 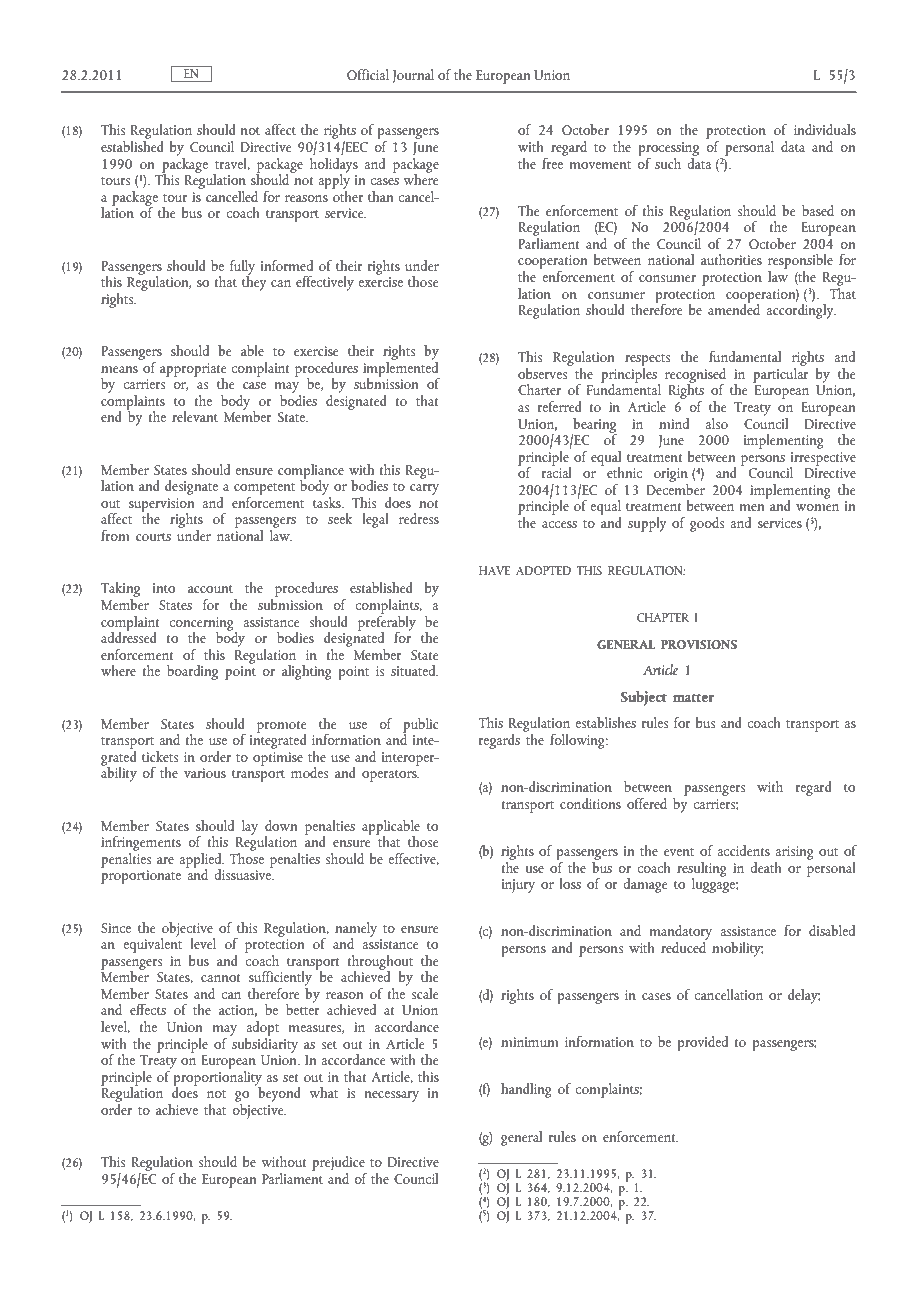 I want to click on proportionality, so click(x=216, y=1078).
